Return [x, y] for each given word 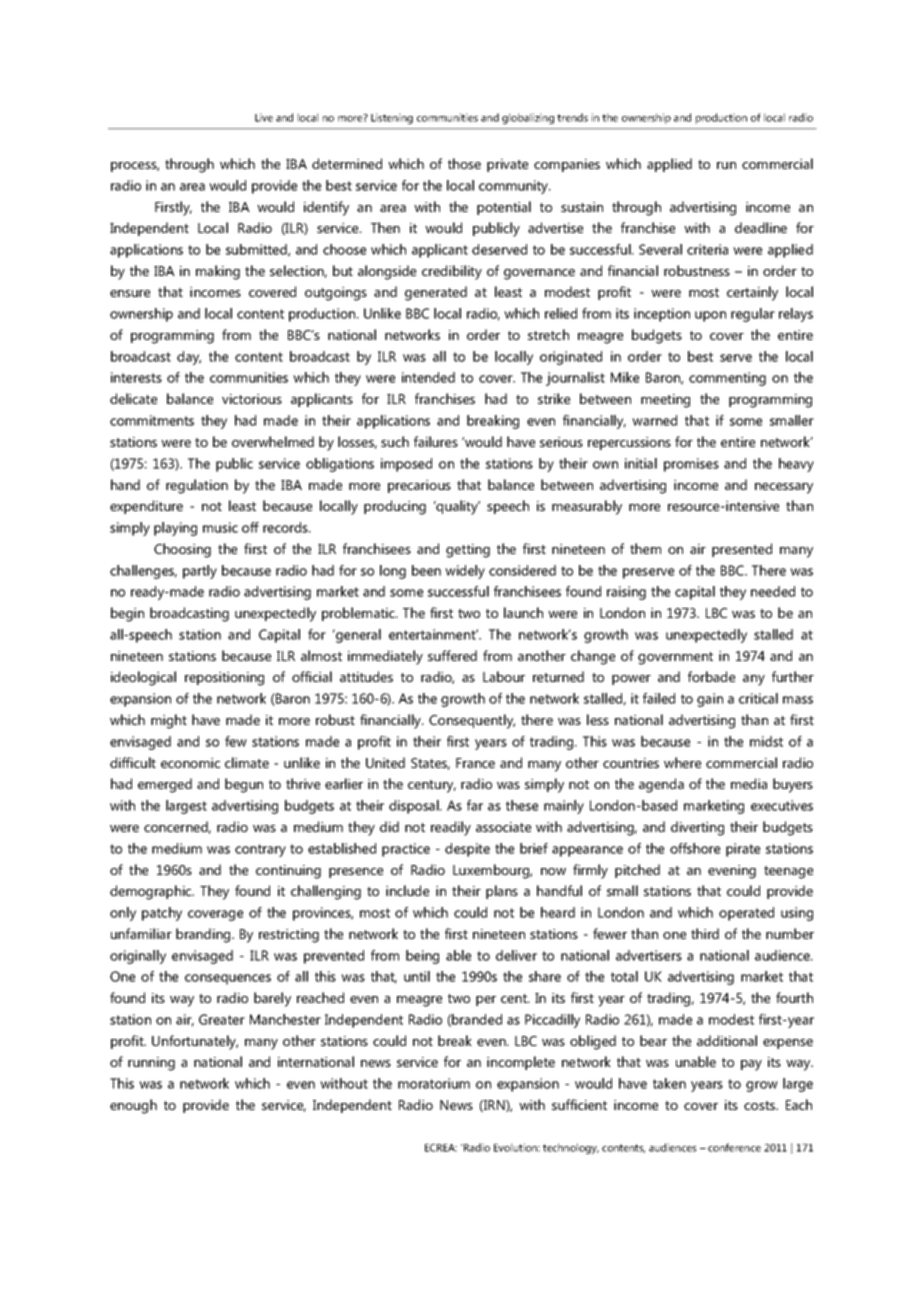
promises [691, 465]
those [464, 163]
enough [133, 1106]
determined [347, 163]
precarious [419, 486]
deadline [761, 227]
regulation [197, 486]
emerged [165, 785]
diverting [697, 828]
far [475, 805]
